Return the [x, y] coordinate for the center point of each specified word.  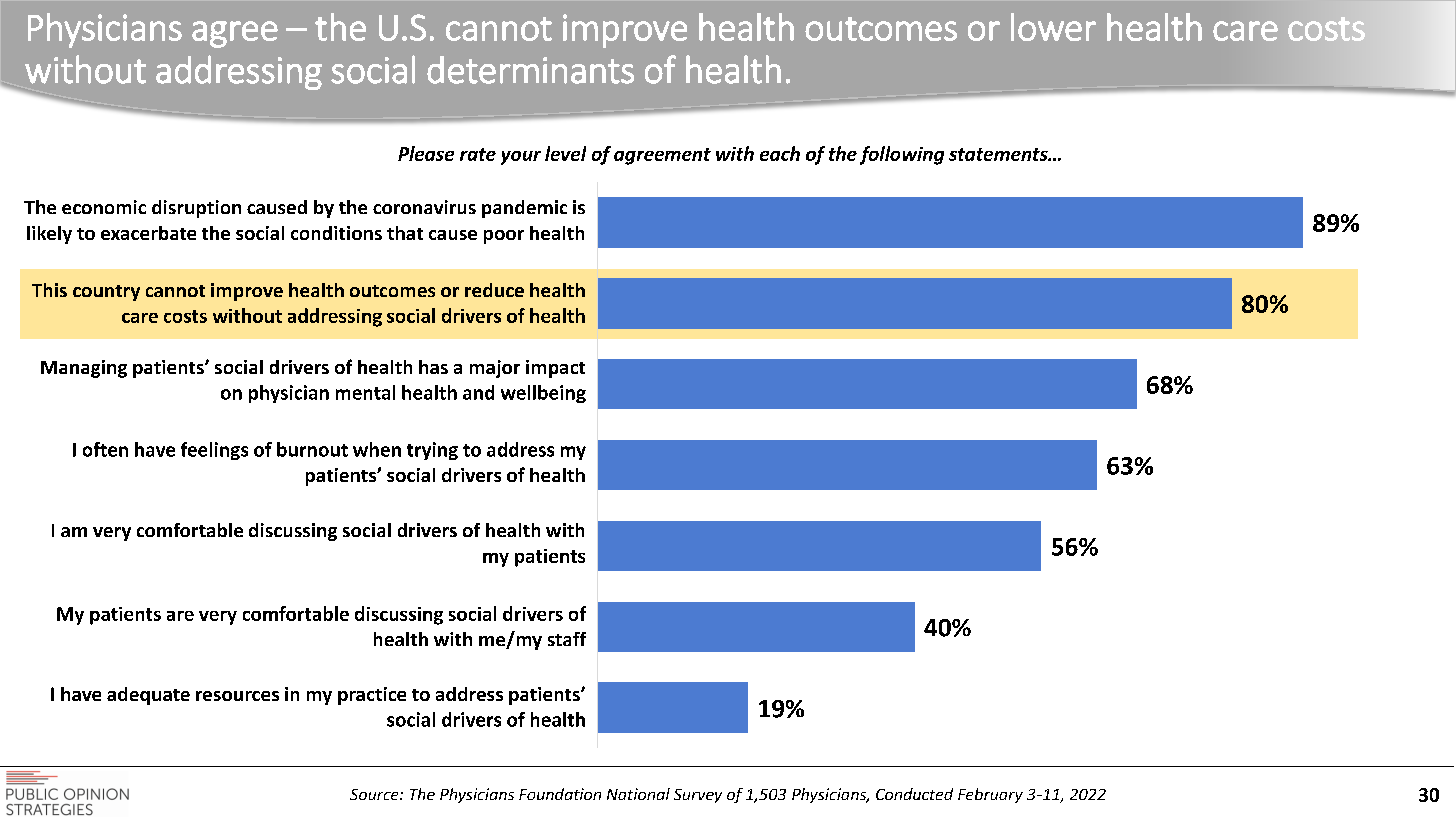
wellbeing [543, 394]
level [565, 153]
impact [555, 369]
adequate [148, 696]
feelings [214, 451]
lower [1053, 27]
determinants [530, 70]
